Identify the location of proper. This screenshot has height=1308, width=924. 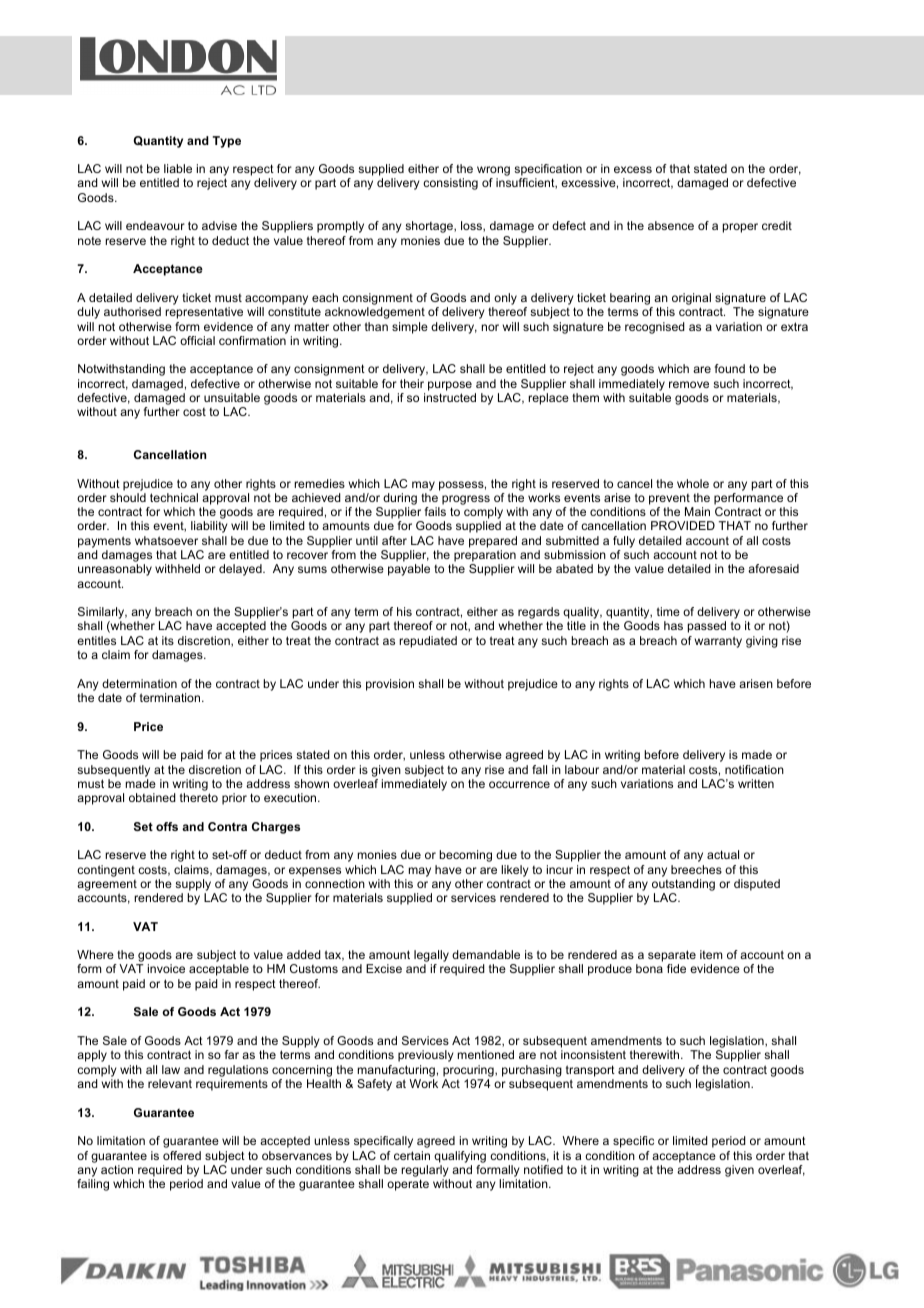
(740, 228).
